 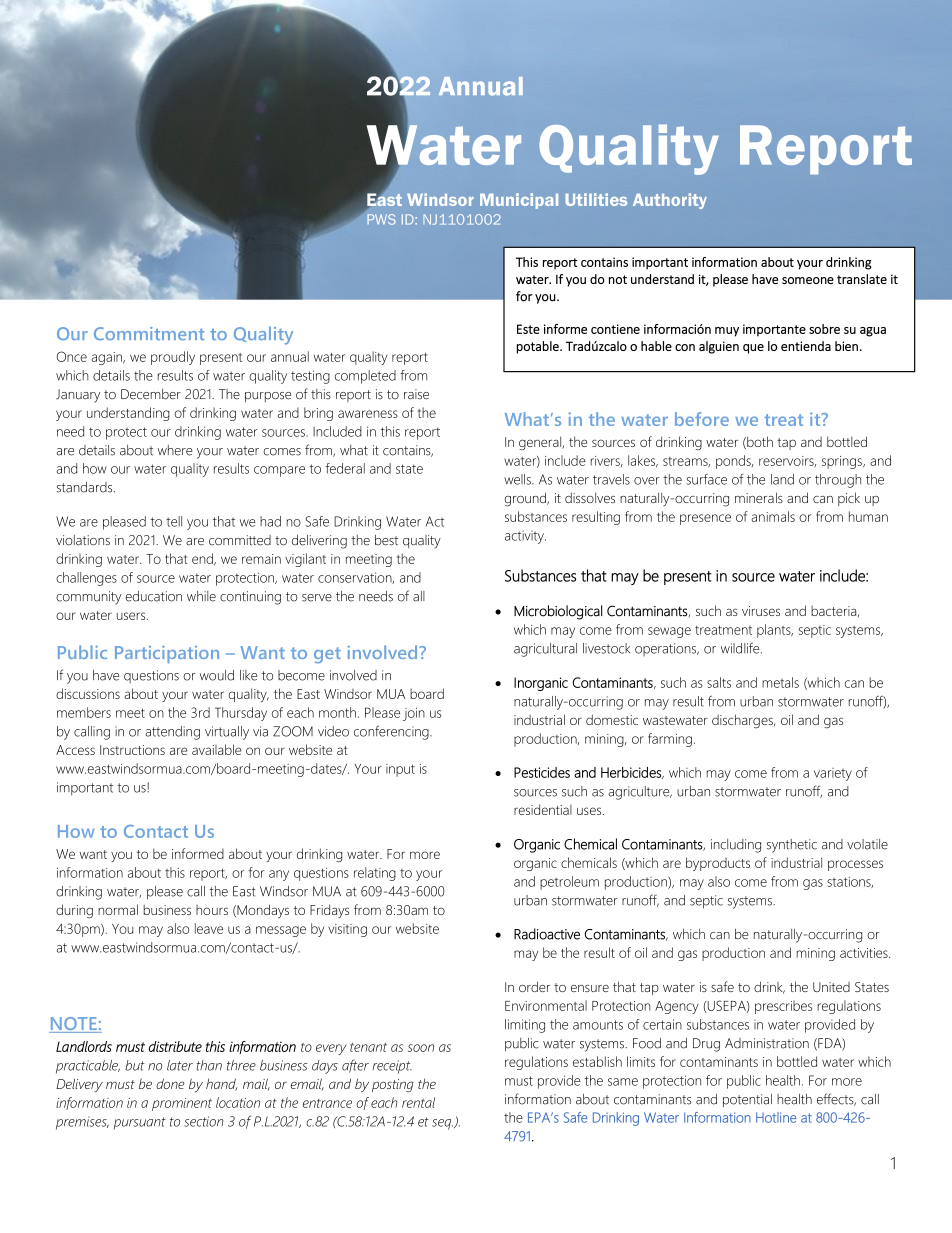 What do you see at coordinates (792, 846) in the document?
I see `synthetic` at bounding box center [792, 846].
